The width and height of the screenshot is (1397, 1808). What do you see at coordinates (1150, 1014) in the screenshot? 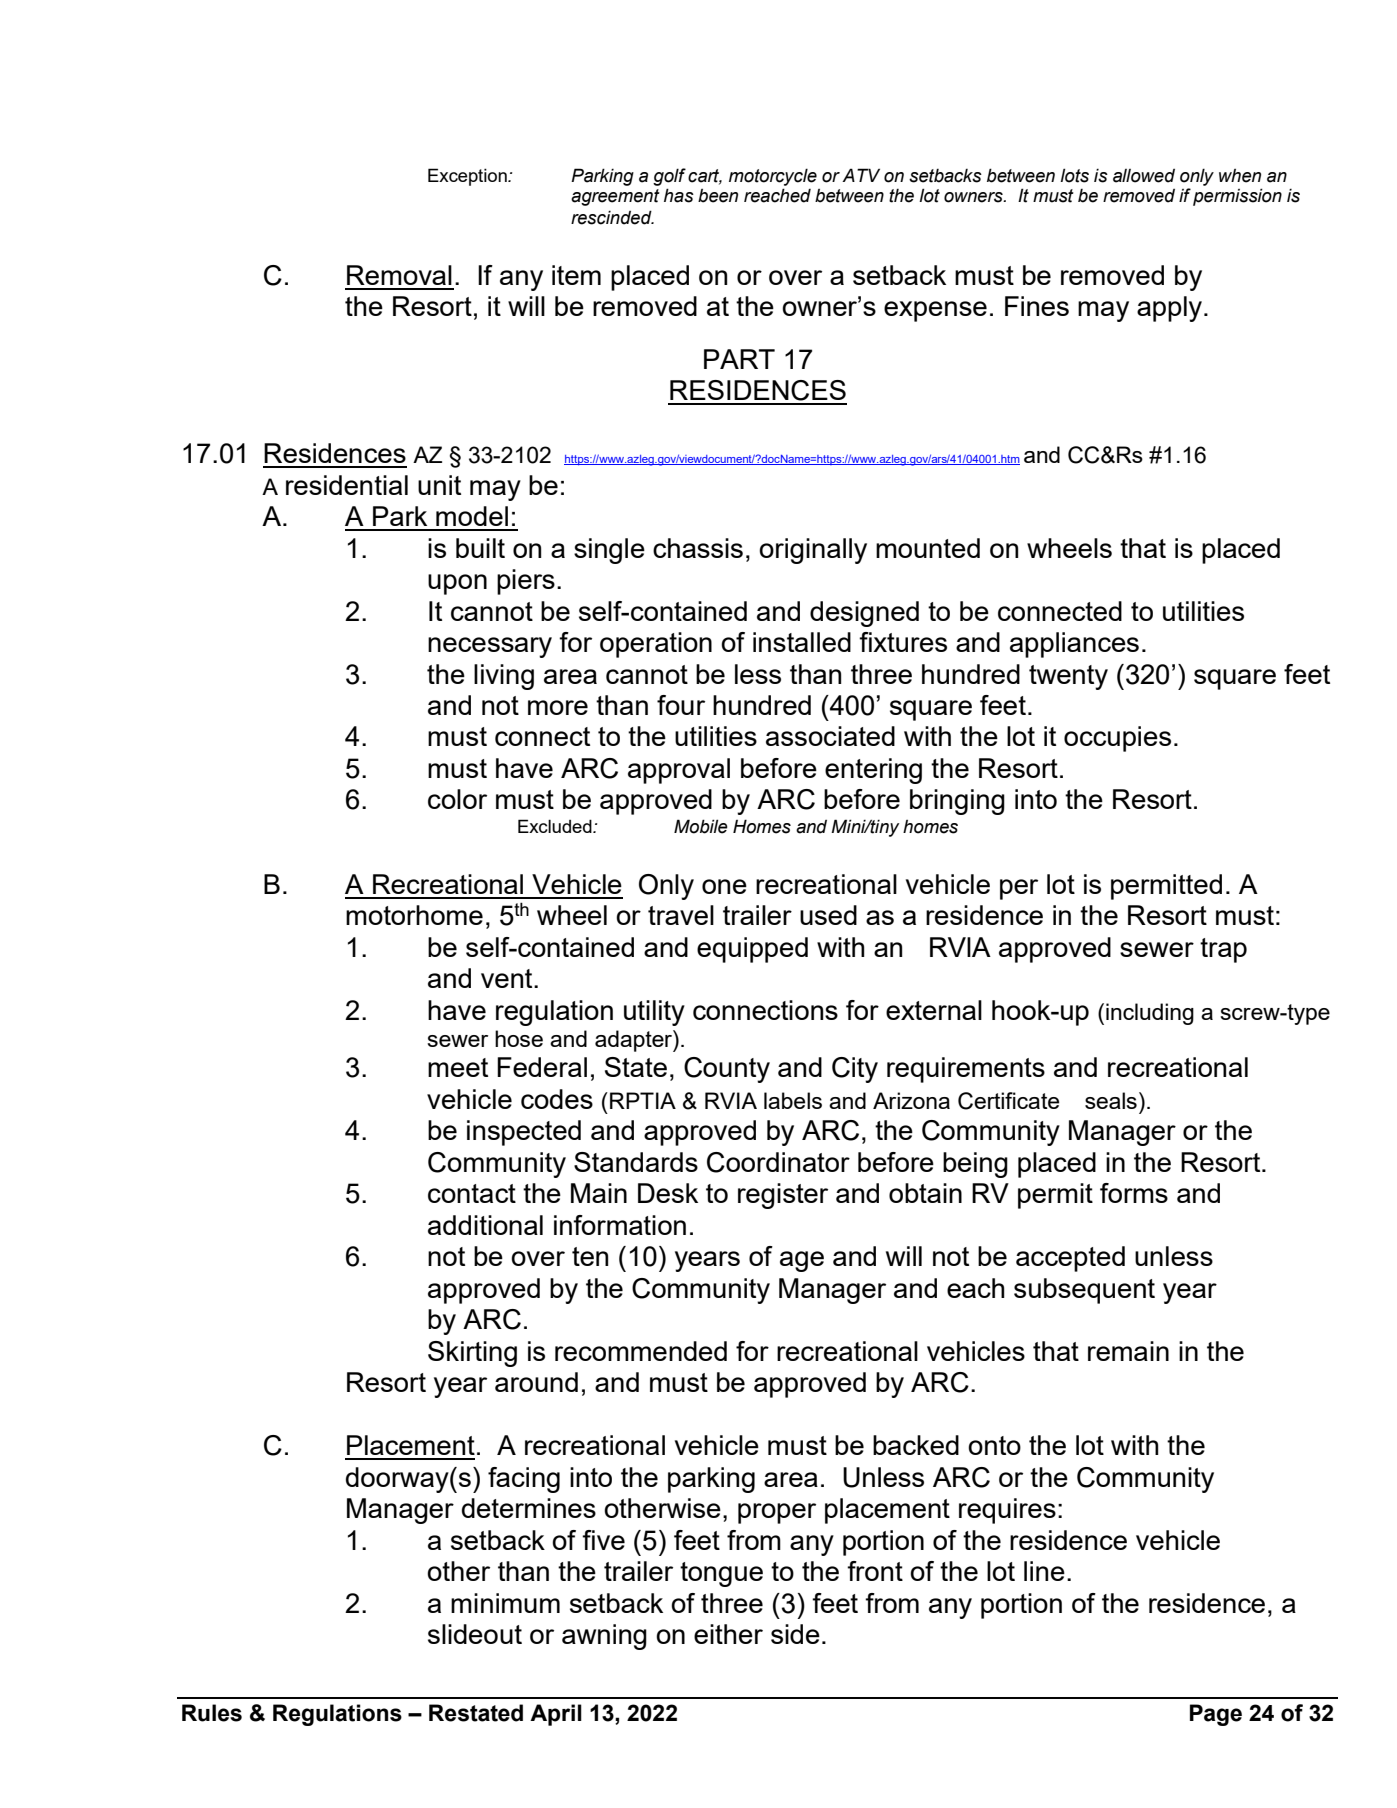
I see `including` at bounding box center [1150, 1014].
